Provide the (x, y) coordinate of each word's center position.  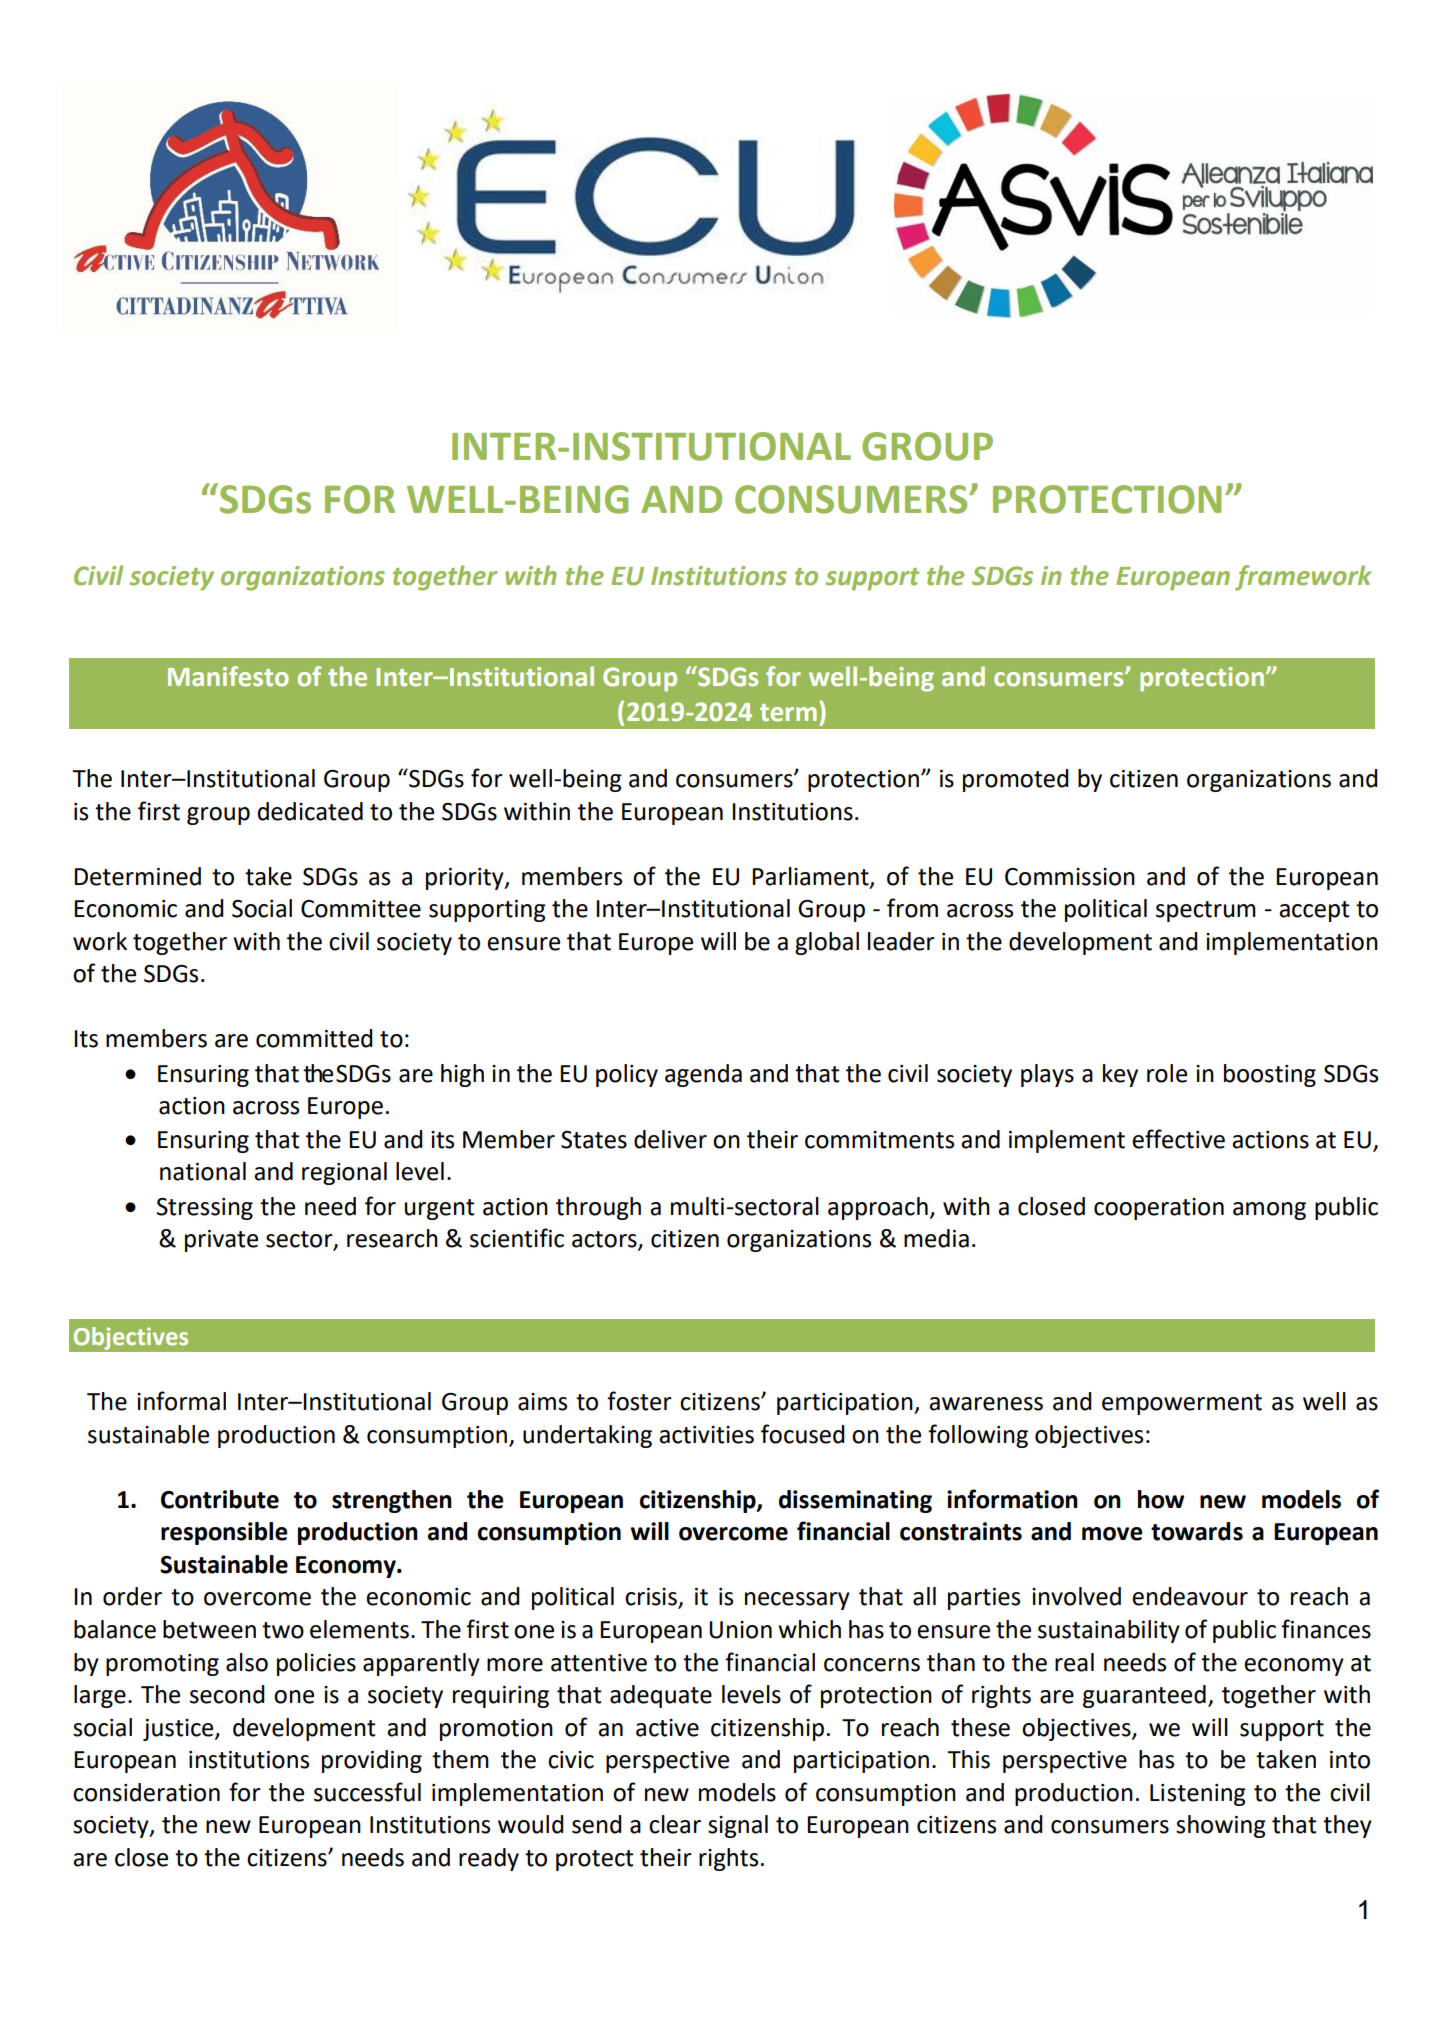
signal (738, 1826)
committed (314, 1038)
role (1167, 1073)
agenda (703, 1075)
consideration (146, 1792)
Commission (1070, 877)
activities (706, 1435)
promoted (1016, 780)
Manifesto (228, 676)
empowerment (1182, 1404)
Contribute (220, 1499)
